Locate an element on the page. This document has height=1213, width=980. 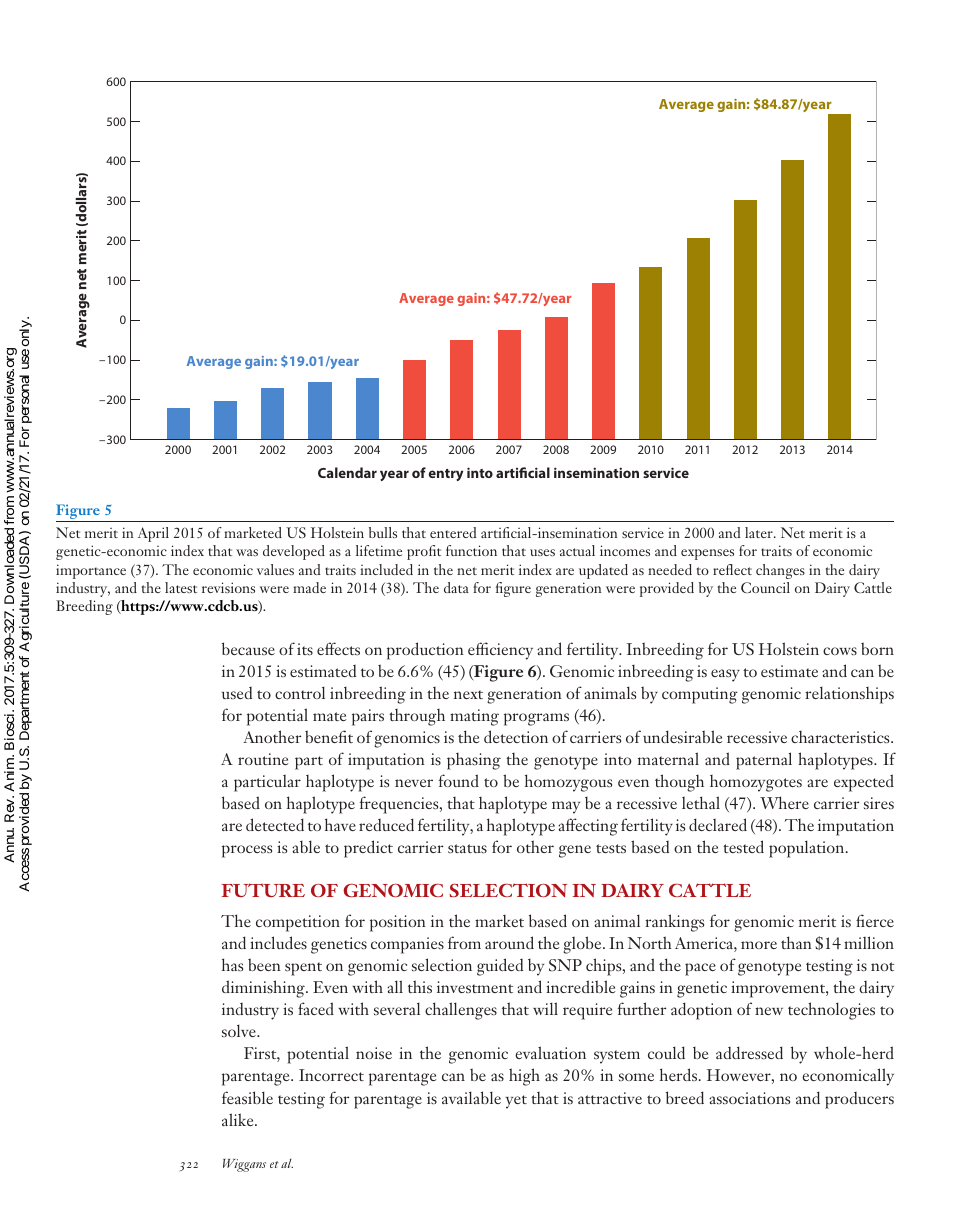
than is located at coordinates (796, 942).
